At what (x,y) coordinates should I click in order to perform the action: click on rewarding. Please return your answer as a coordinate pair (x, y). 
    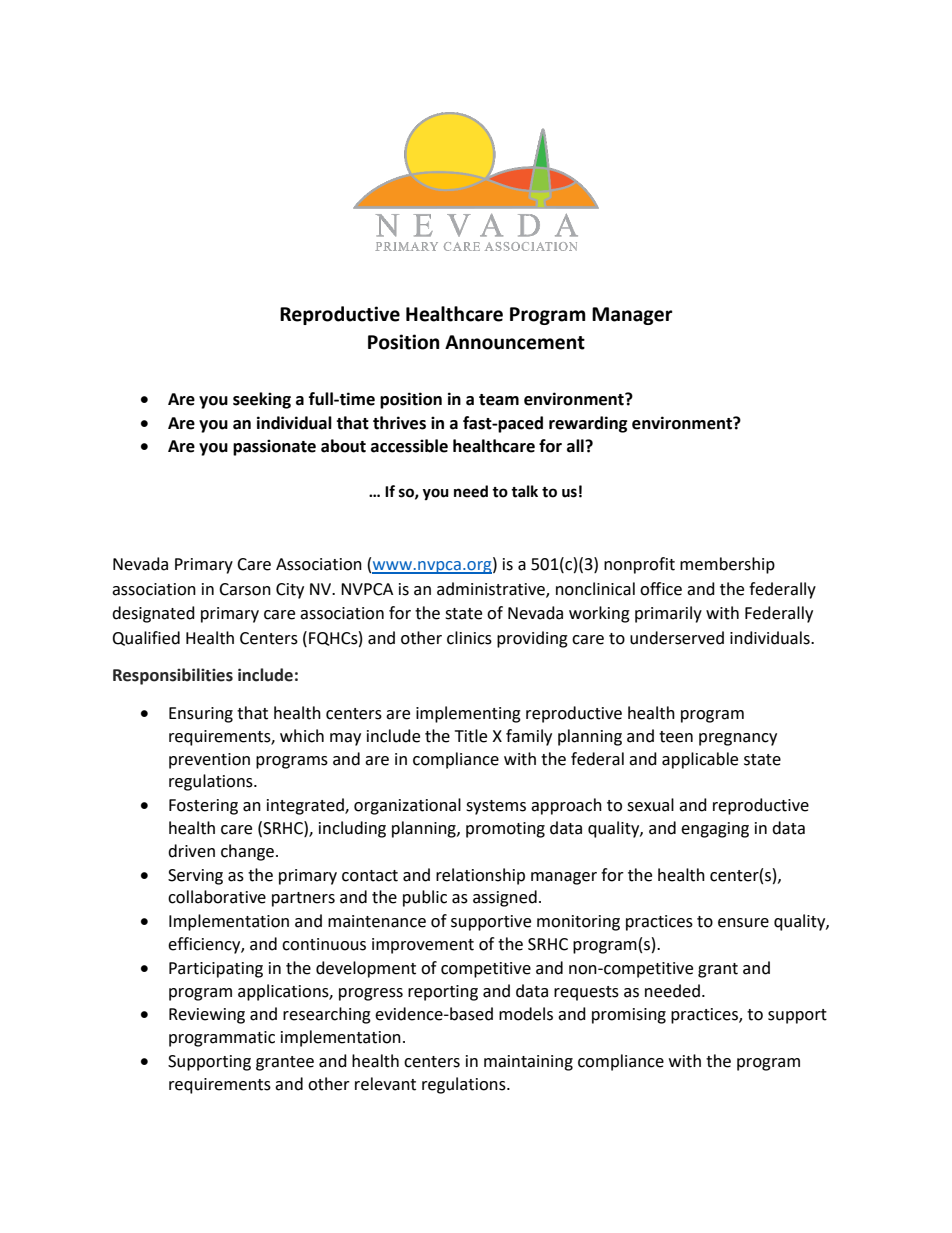
    Looking at the image, I should click on (588, 424).
